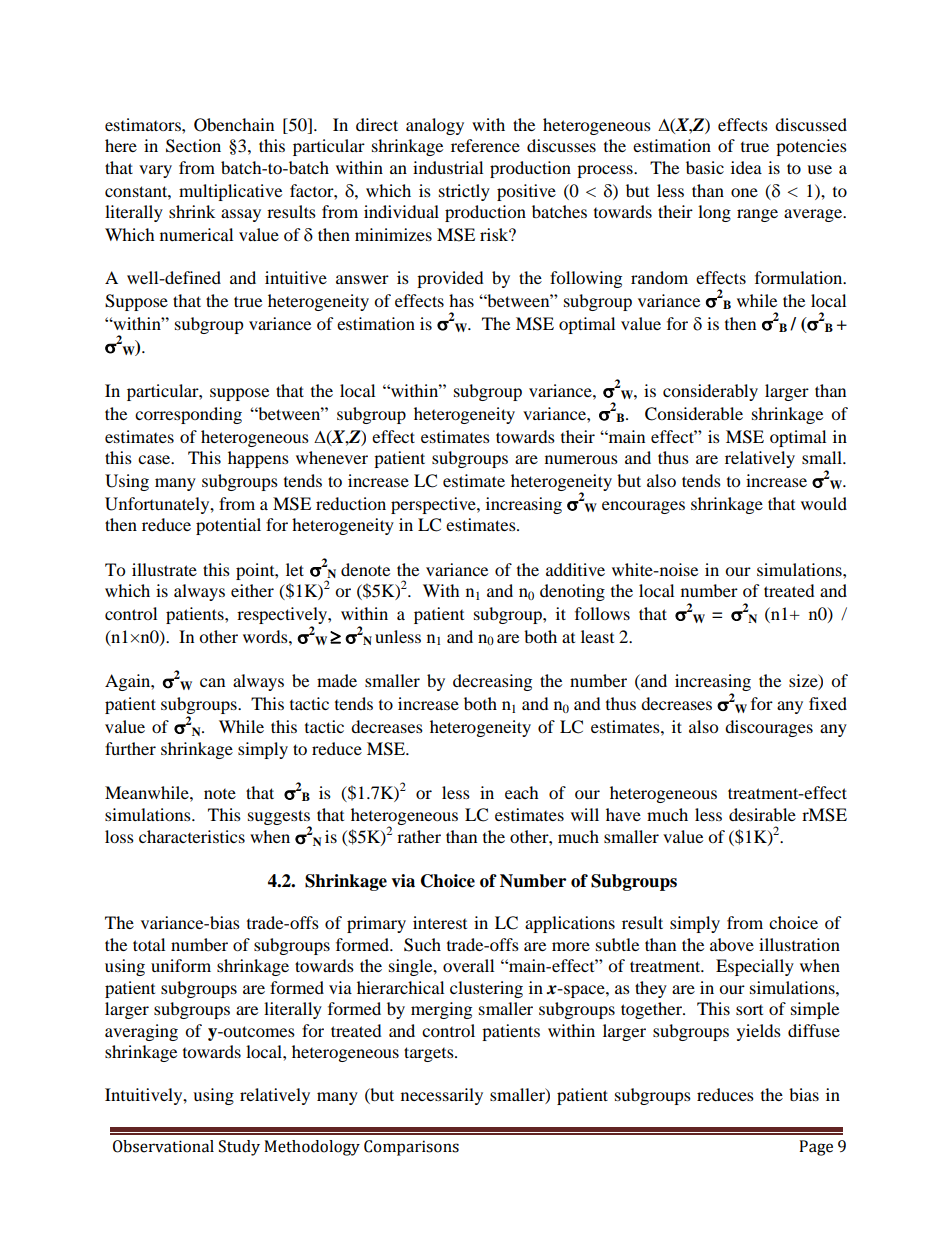 Image resolution: width=952 pixels, height=1233 pixels. What do you see at coordinates (192, 836) in the screenshot?
I see `characteristics` at bounding box center [192, 836].
